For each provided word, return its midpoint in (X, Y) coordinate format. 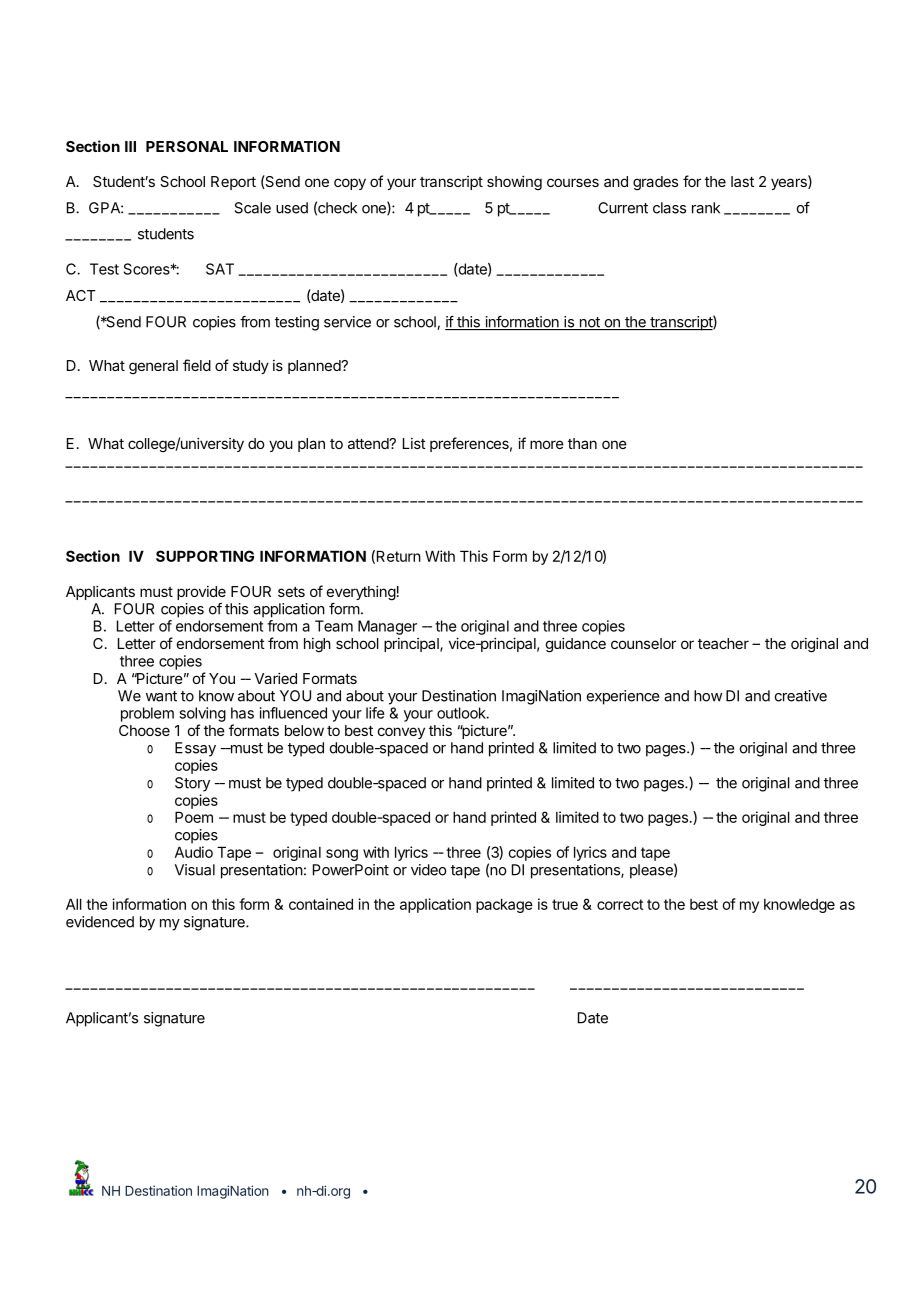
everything (361, 593)
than (582, 443)
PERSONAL (187, 146)
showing (514, 183)
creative (801, 696)
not (589, 323)
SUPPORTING (205, 556)
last (742, 181)
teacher (723, 643)
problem (147, 714)
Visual (195, 870)
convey (401, 733)
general (153, 367)
